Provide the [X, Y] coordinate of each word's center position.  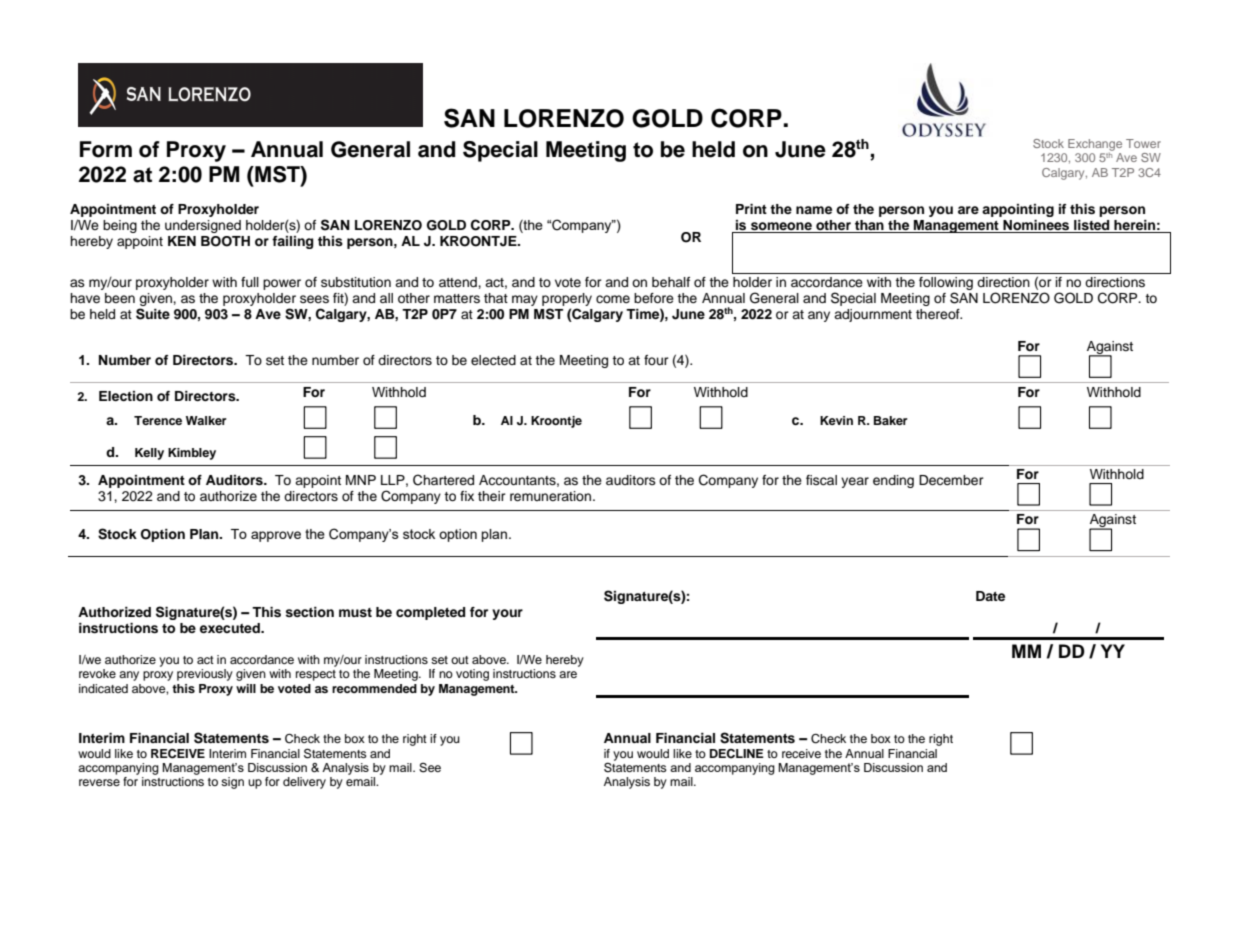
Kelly [149, 454]
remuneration [552, 496]
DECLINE [737, 754]
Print [751, 209]
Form [106, 149]
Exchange [1095, 145]
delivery [304, 783]
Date [990, 596]
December [951, 480]
